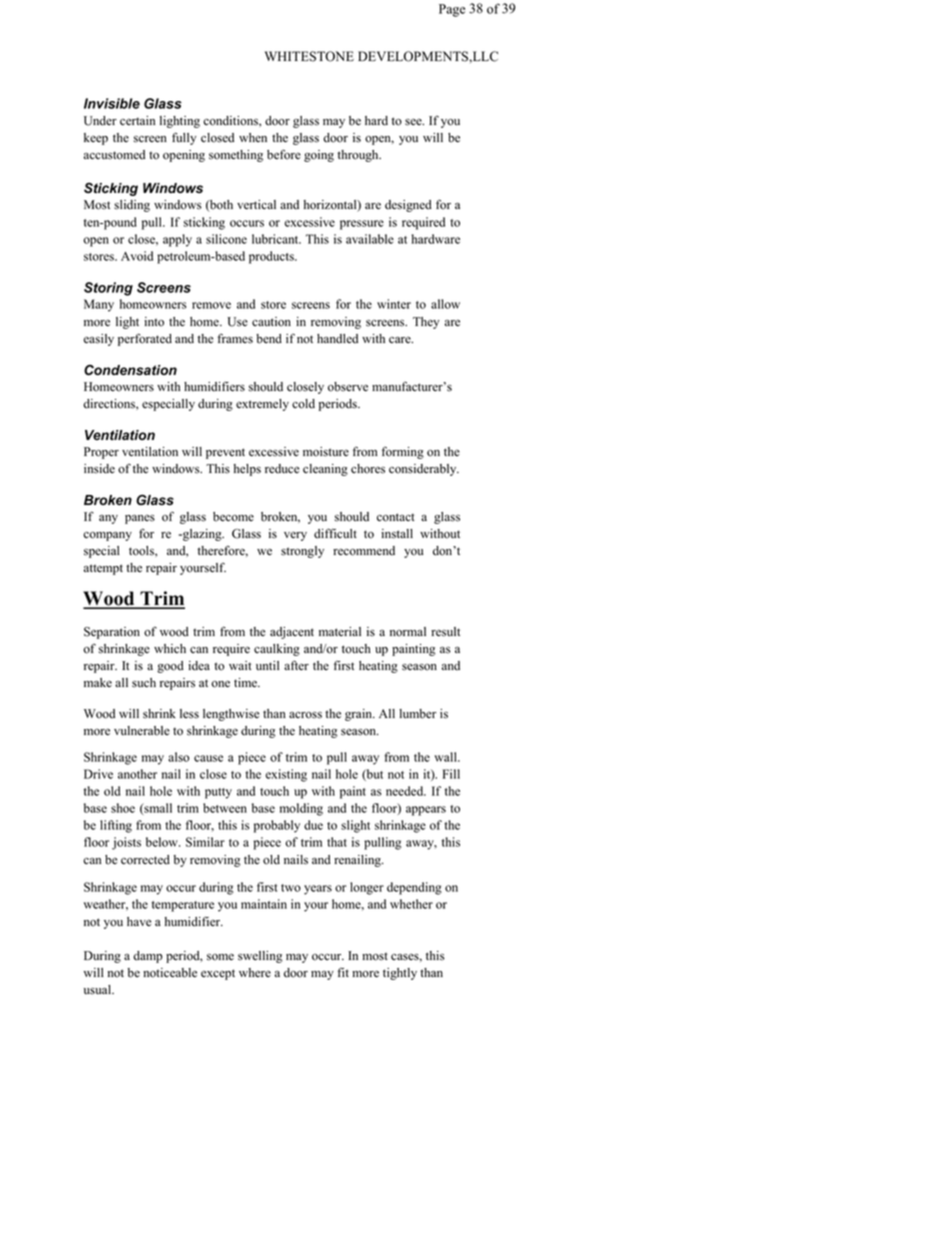 The height and width of the document is (1233, 952). Describe the element at coordinates (305, 715) in the document. I see `across` at that location.
